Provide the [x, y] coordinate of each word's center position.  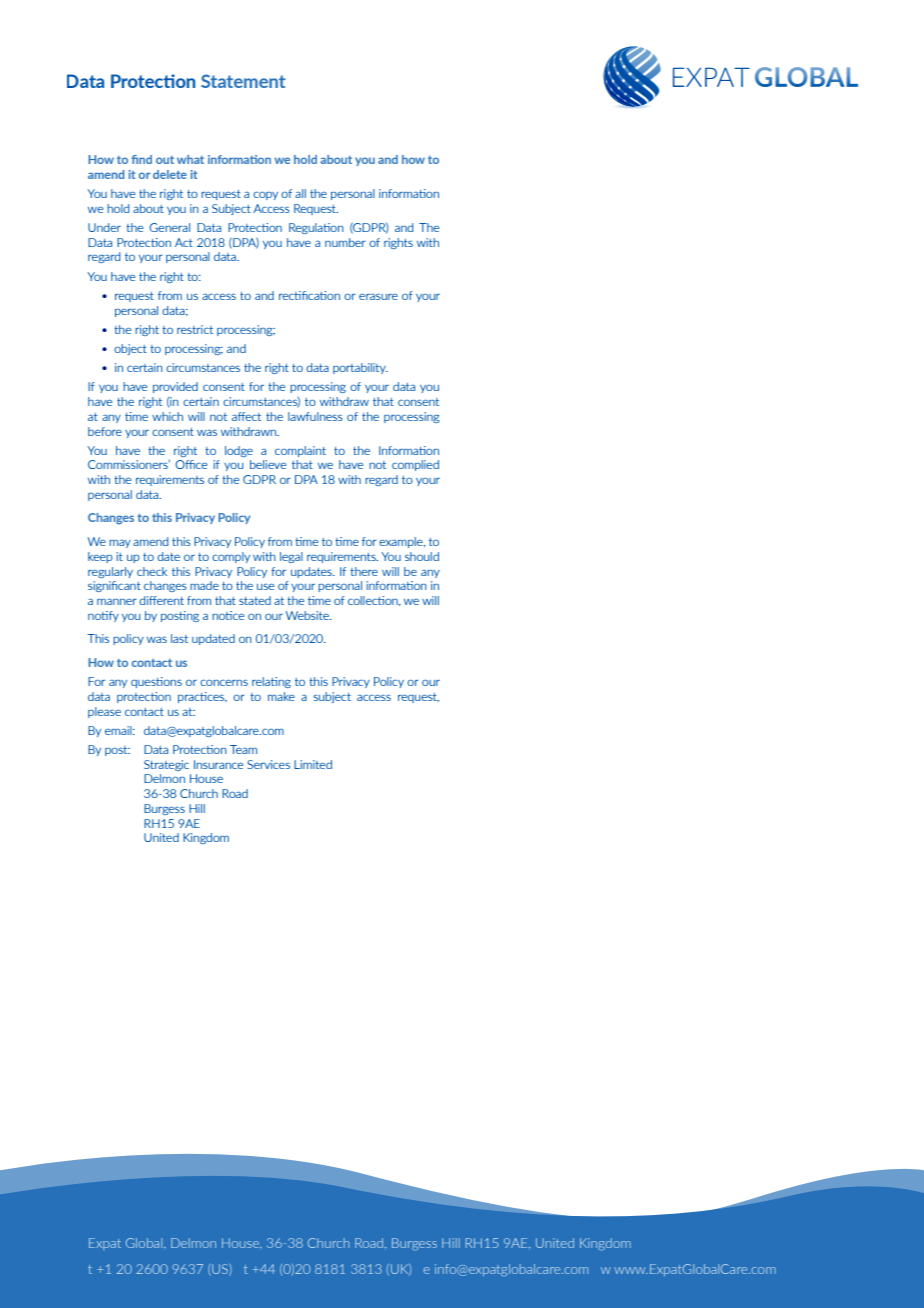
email [119, 730]
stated [255, 600]
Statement [243, 81]
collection [374, 601]
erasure [378, 296]
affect [246, 416]
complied [415, 465]
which [167, 416]
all [300, 193]
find [142, 159]
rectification [309, 295]
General [170, 227]
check [152, 571]
